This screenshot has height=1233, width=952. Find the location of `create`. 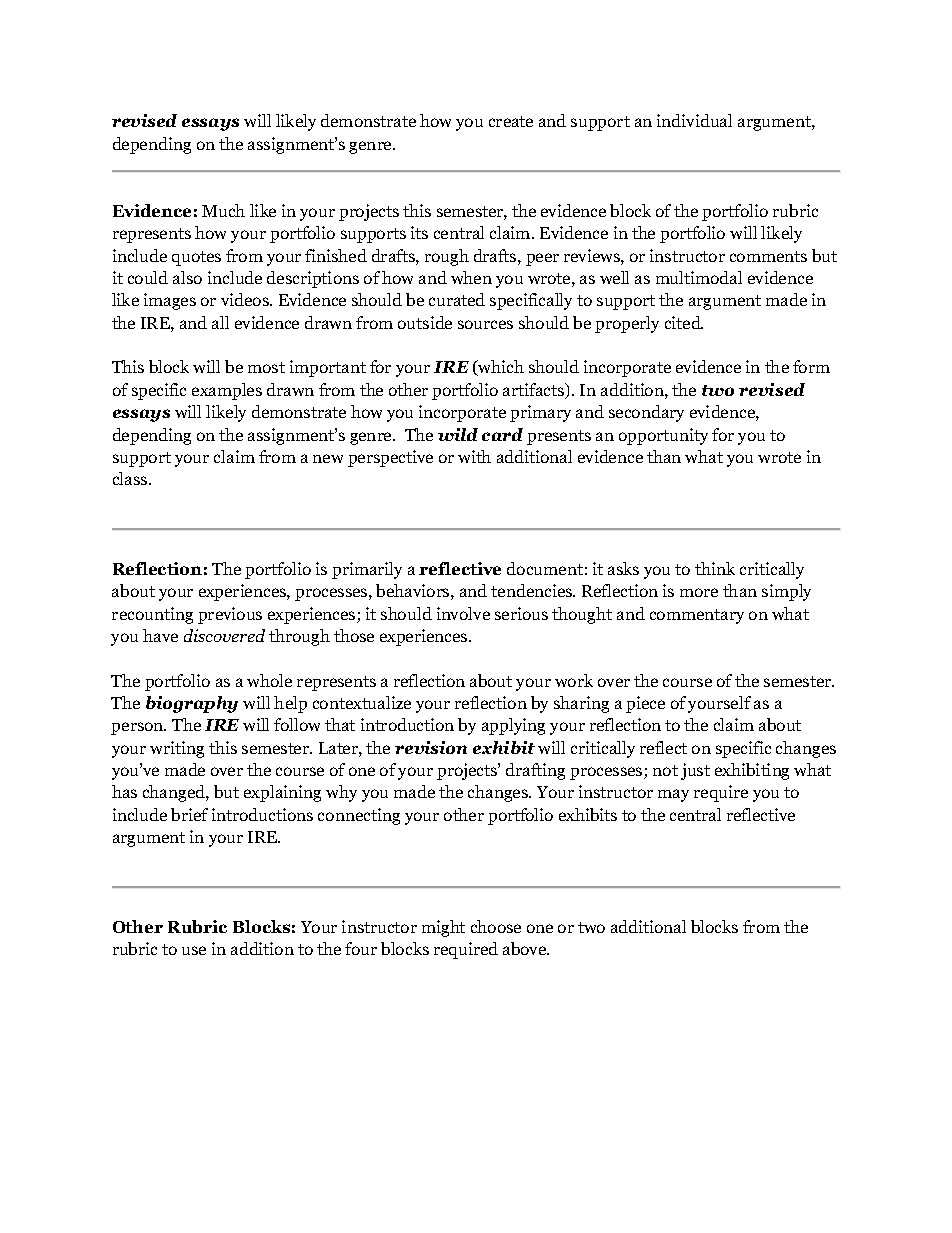

create is located at coordinates (511, 121).
